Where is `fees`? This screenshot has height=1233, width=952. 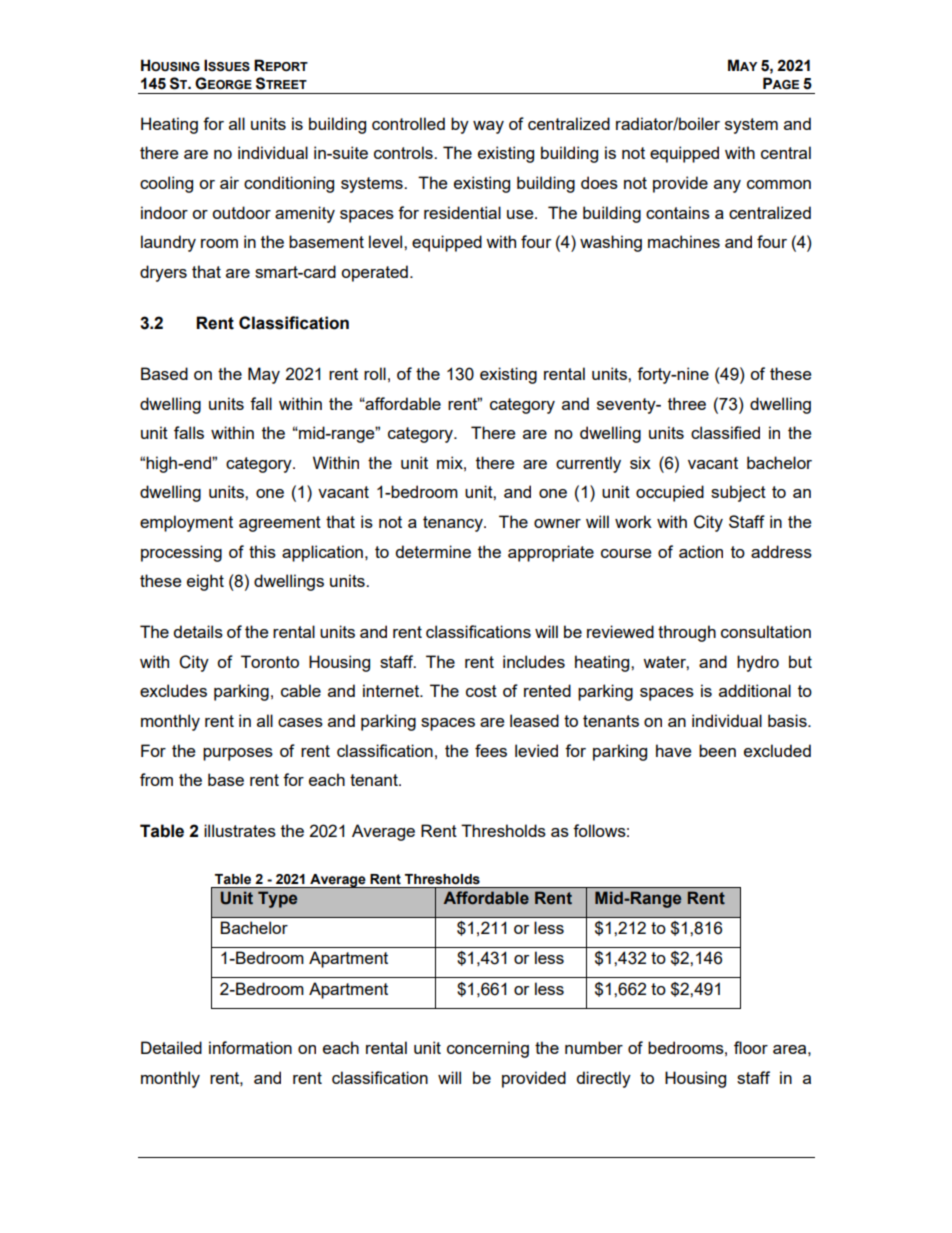
fees is located at coordinates (491, 750).
